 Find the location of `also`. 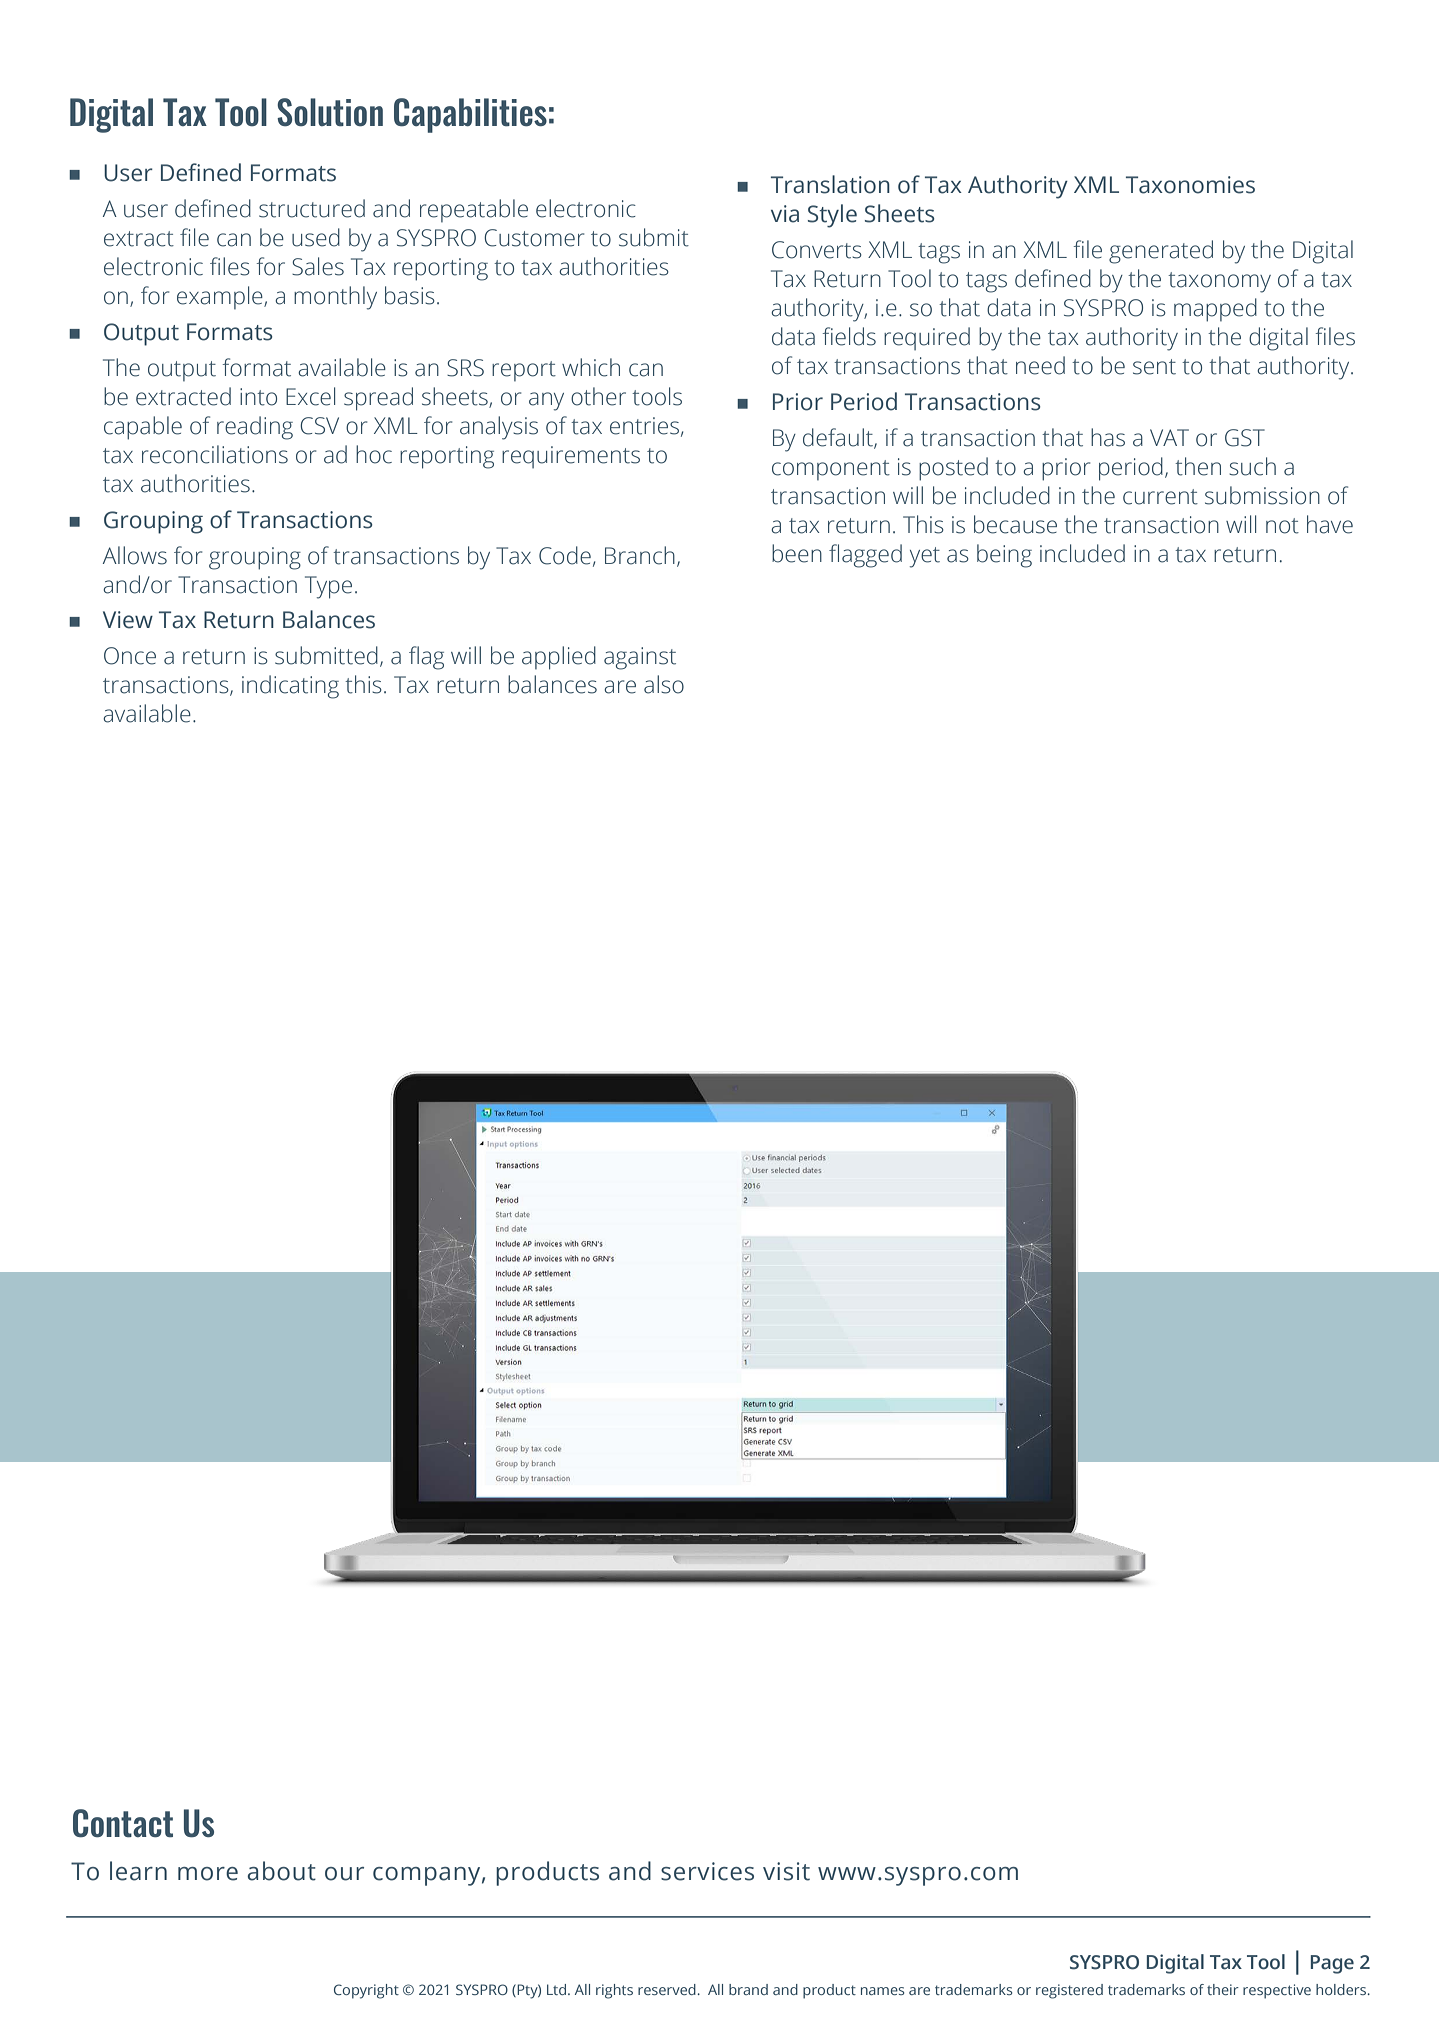

also is located at coordinates (664, 684).
